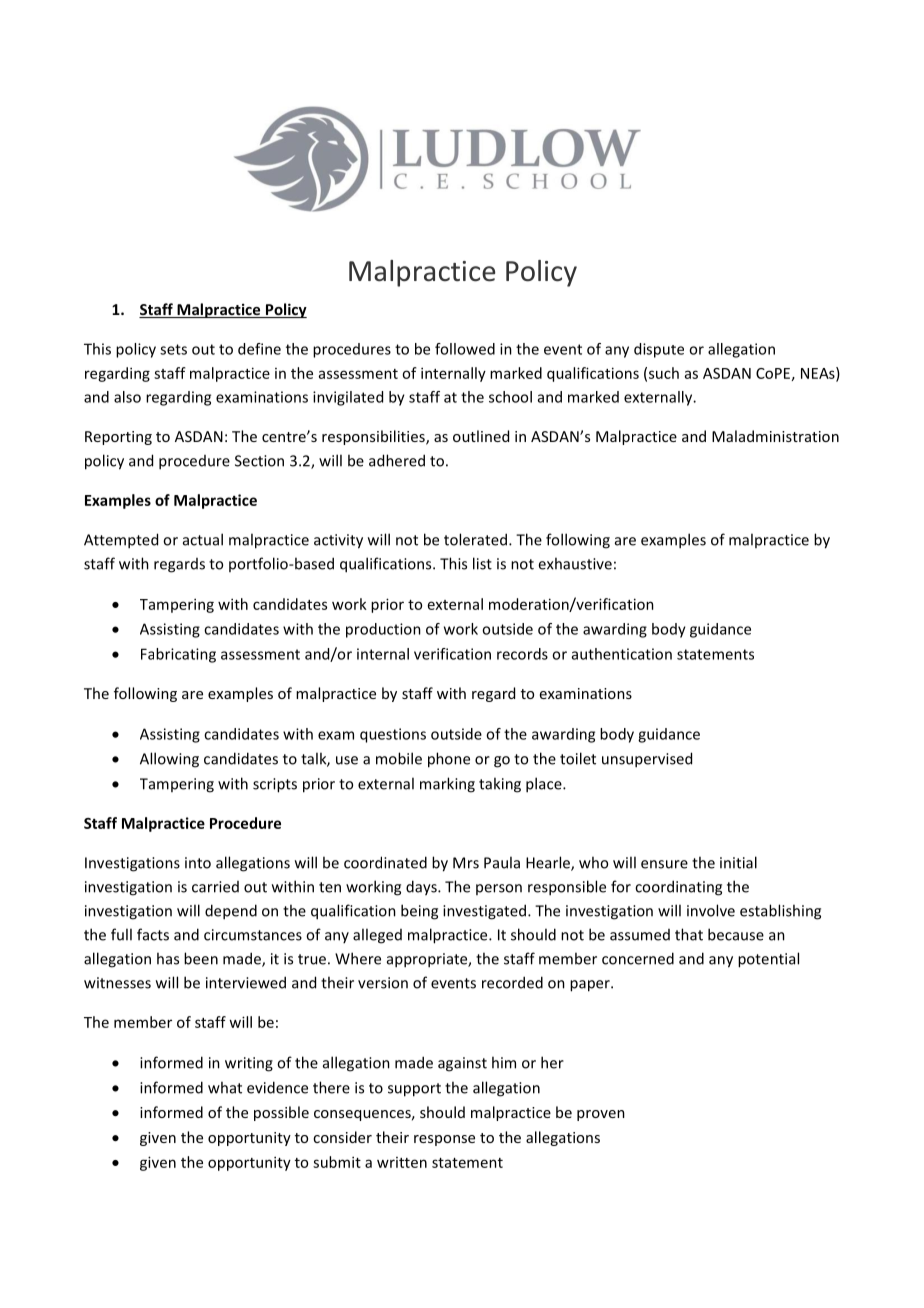  Describe the element at coordinates (225, 1087) in the page. I see `what` at that location.
